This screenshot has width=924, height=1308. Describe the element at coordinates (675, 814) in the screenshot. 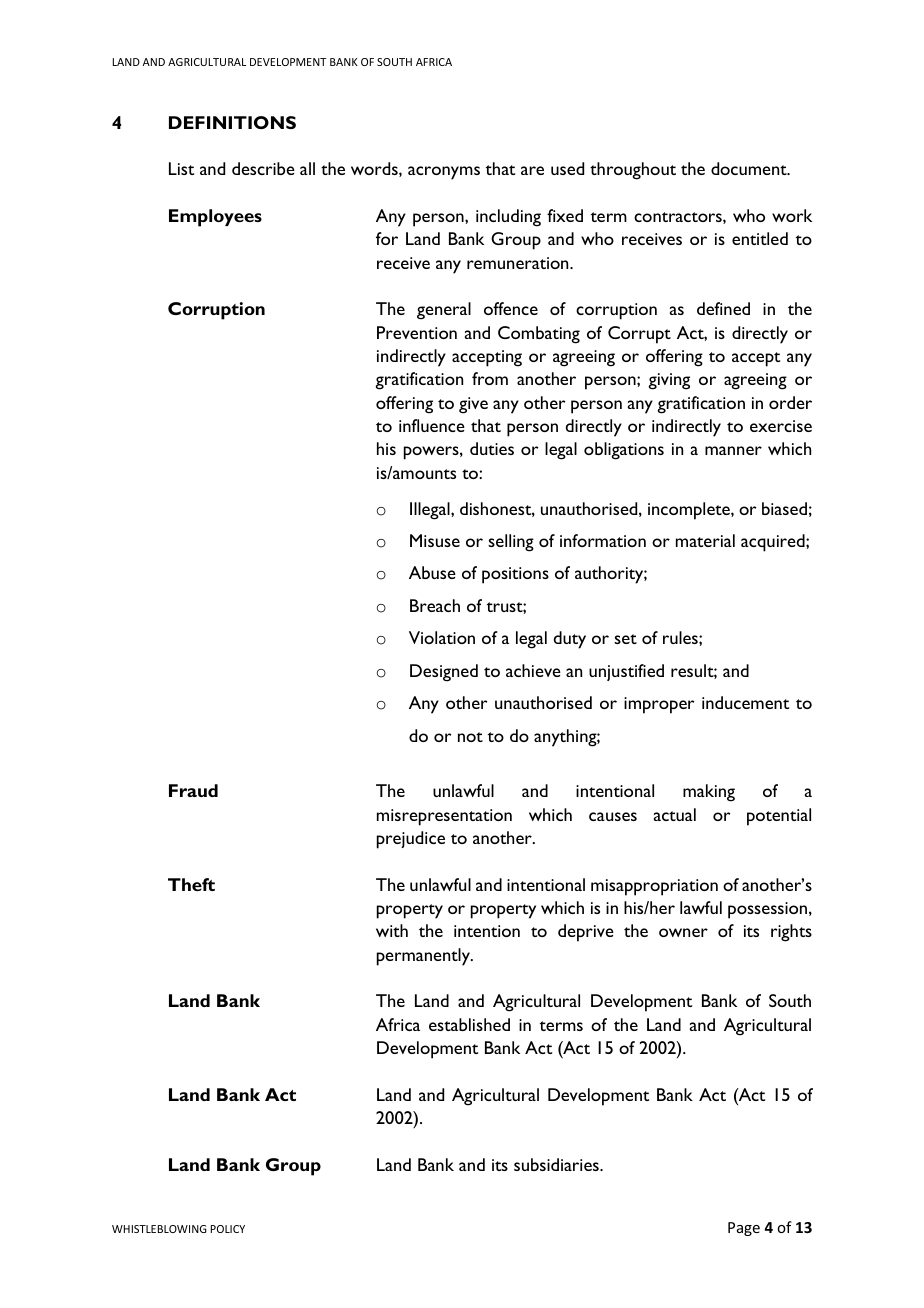

I see `actual` at that location.
